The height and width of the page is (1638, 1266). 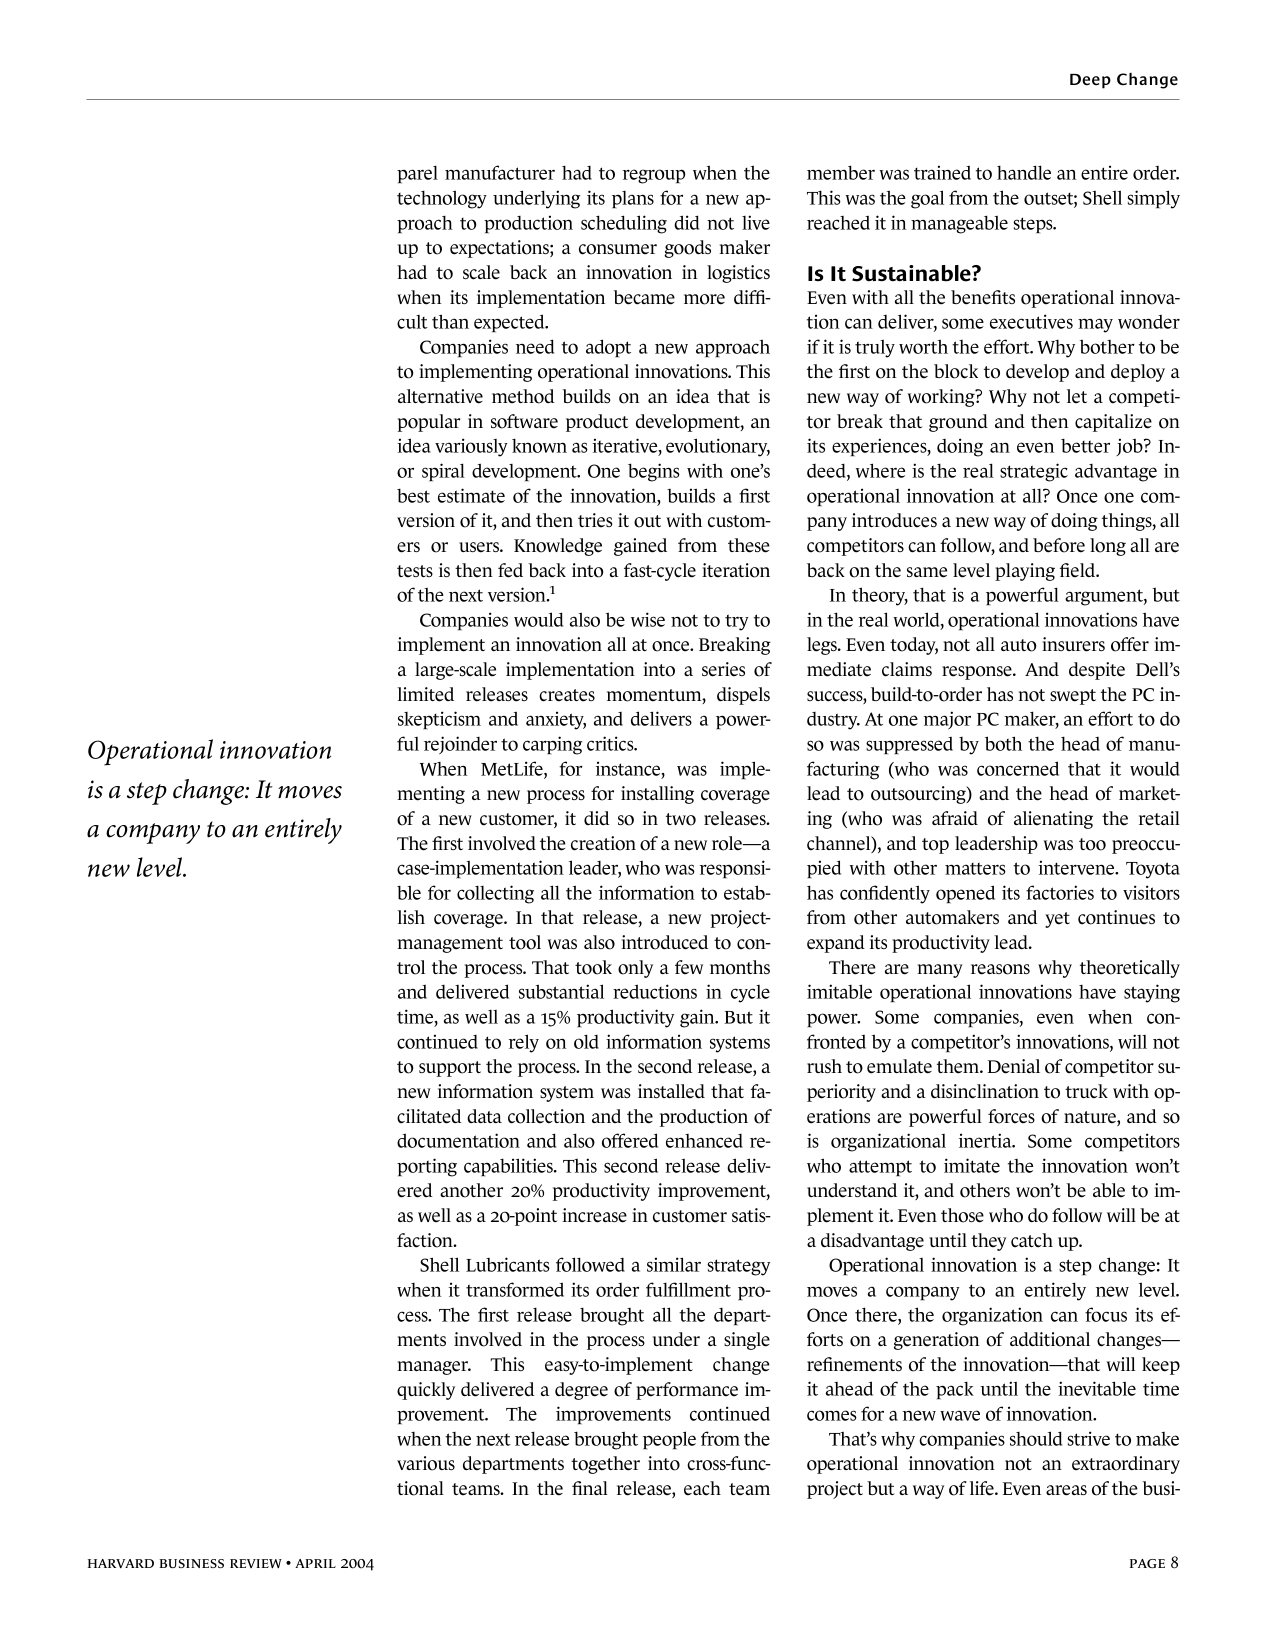 I want to click on review, so click(x=256, y=1564).
